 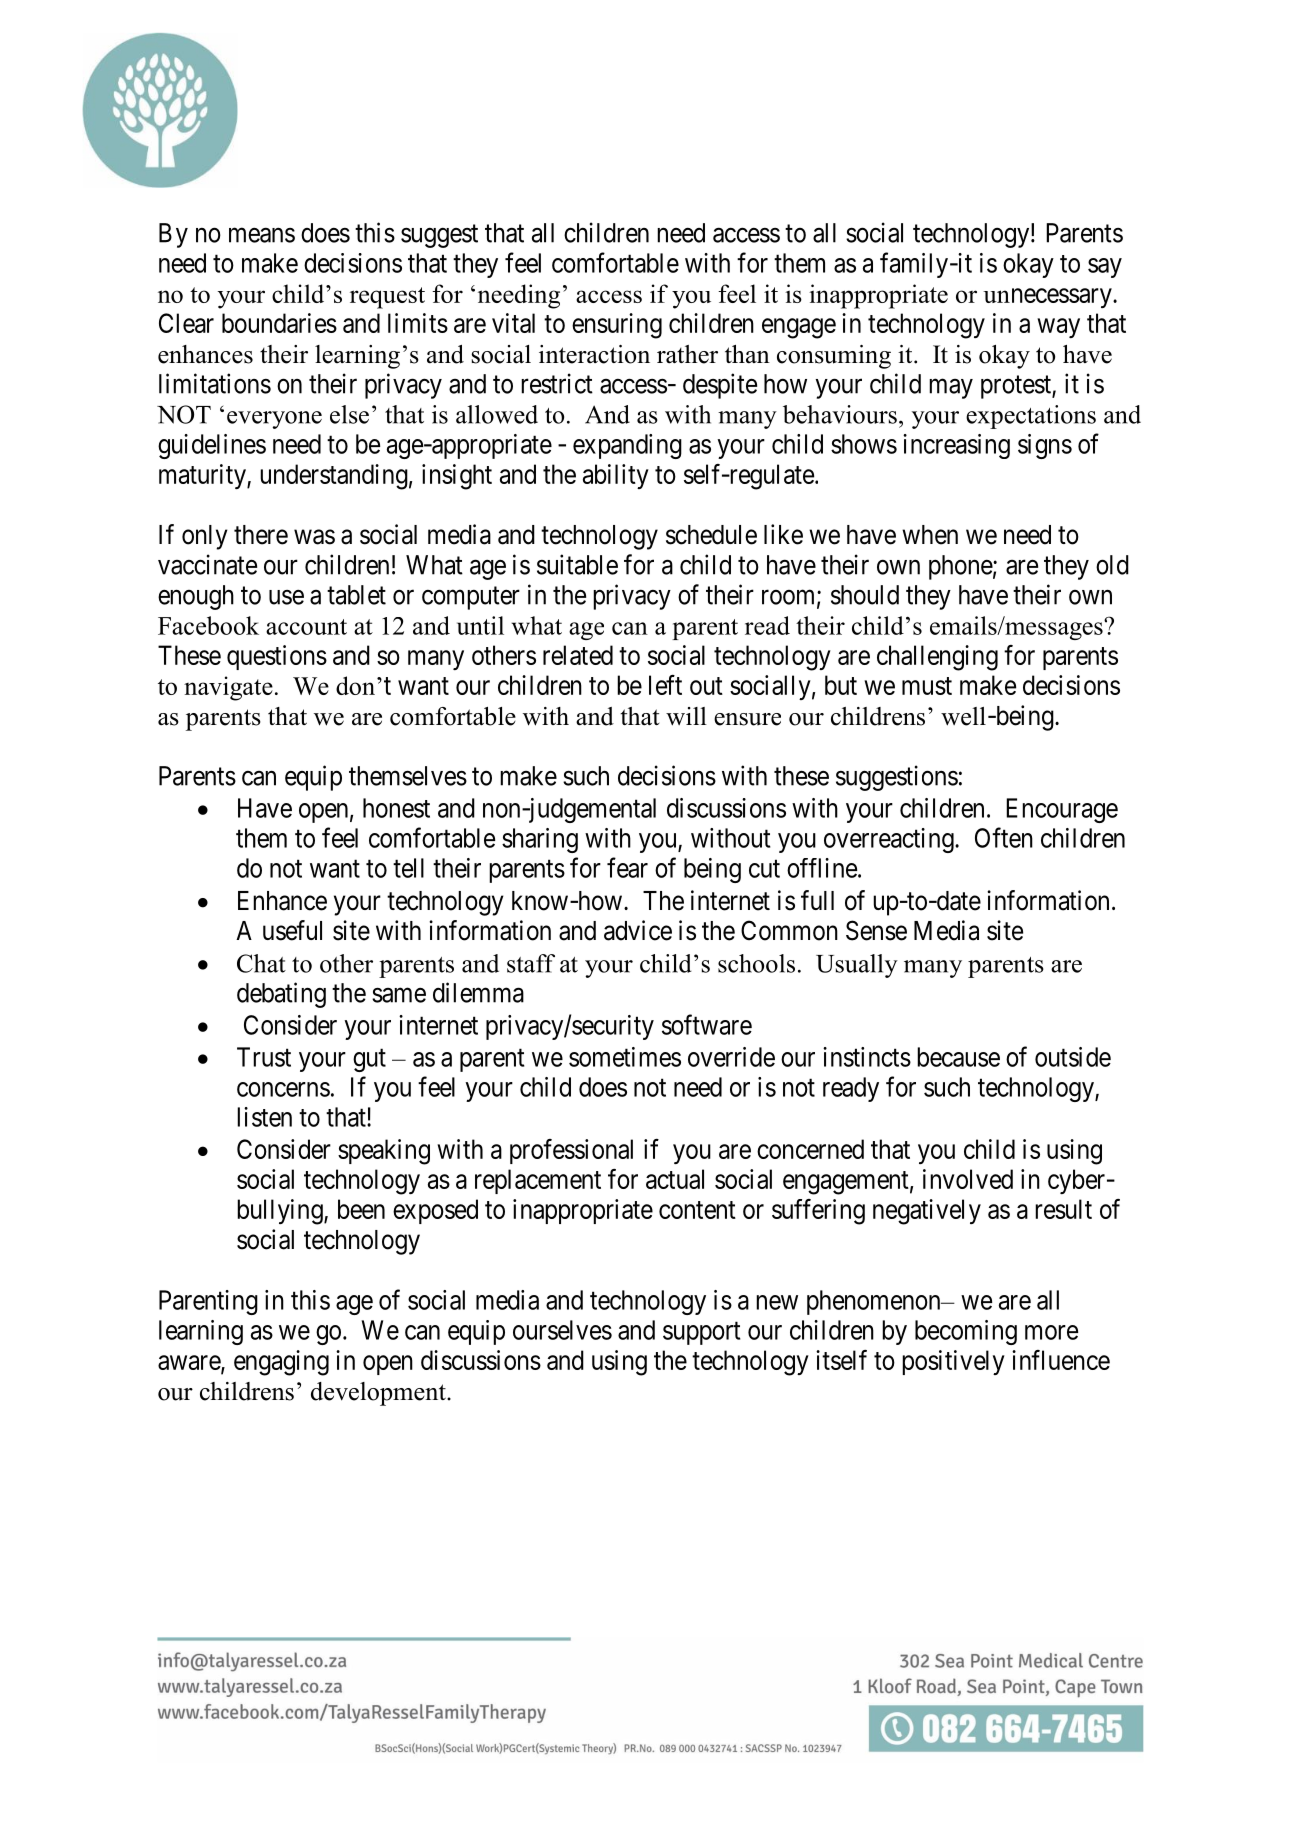 What do you see at coordinates (1048, 298) in the screenshot?
I see `unnecessary` at bounding box center [1048, 298].
